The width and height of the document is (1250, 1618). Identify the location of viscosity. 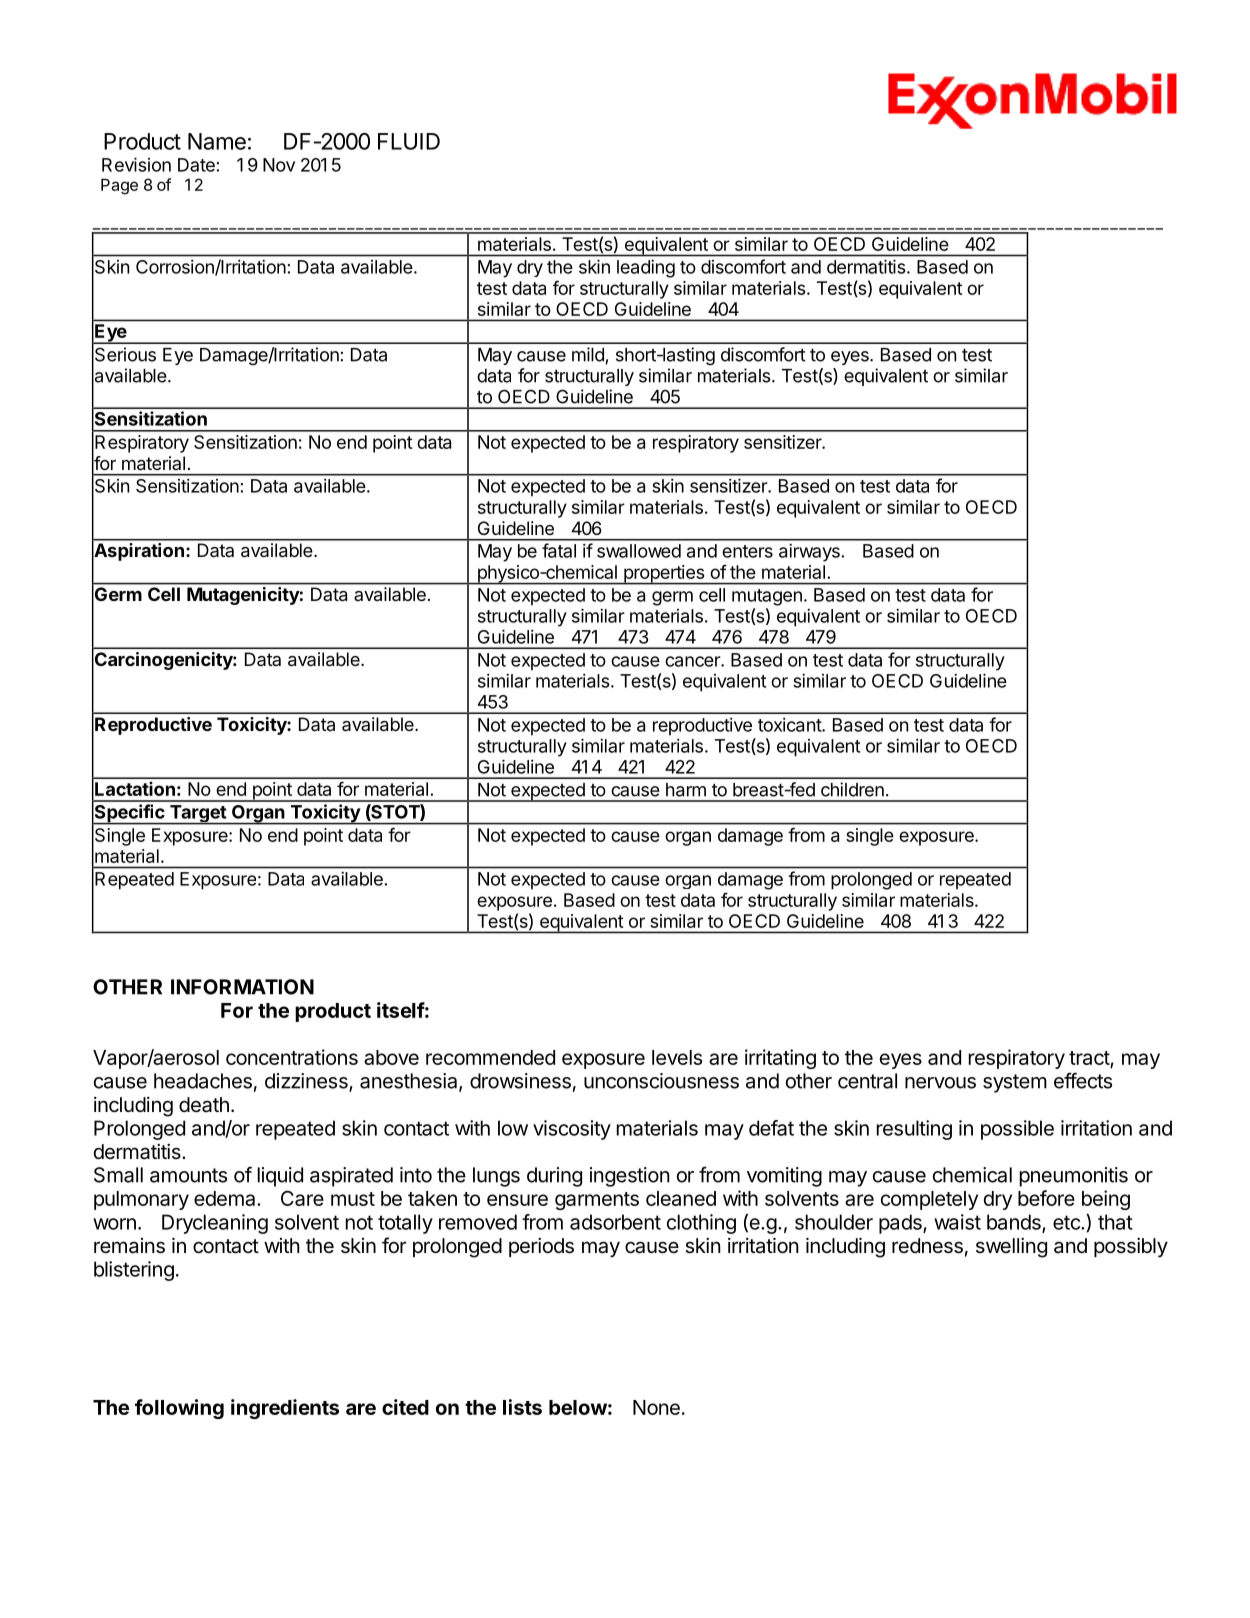
(572, 1130).
